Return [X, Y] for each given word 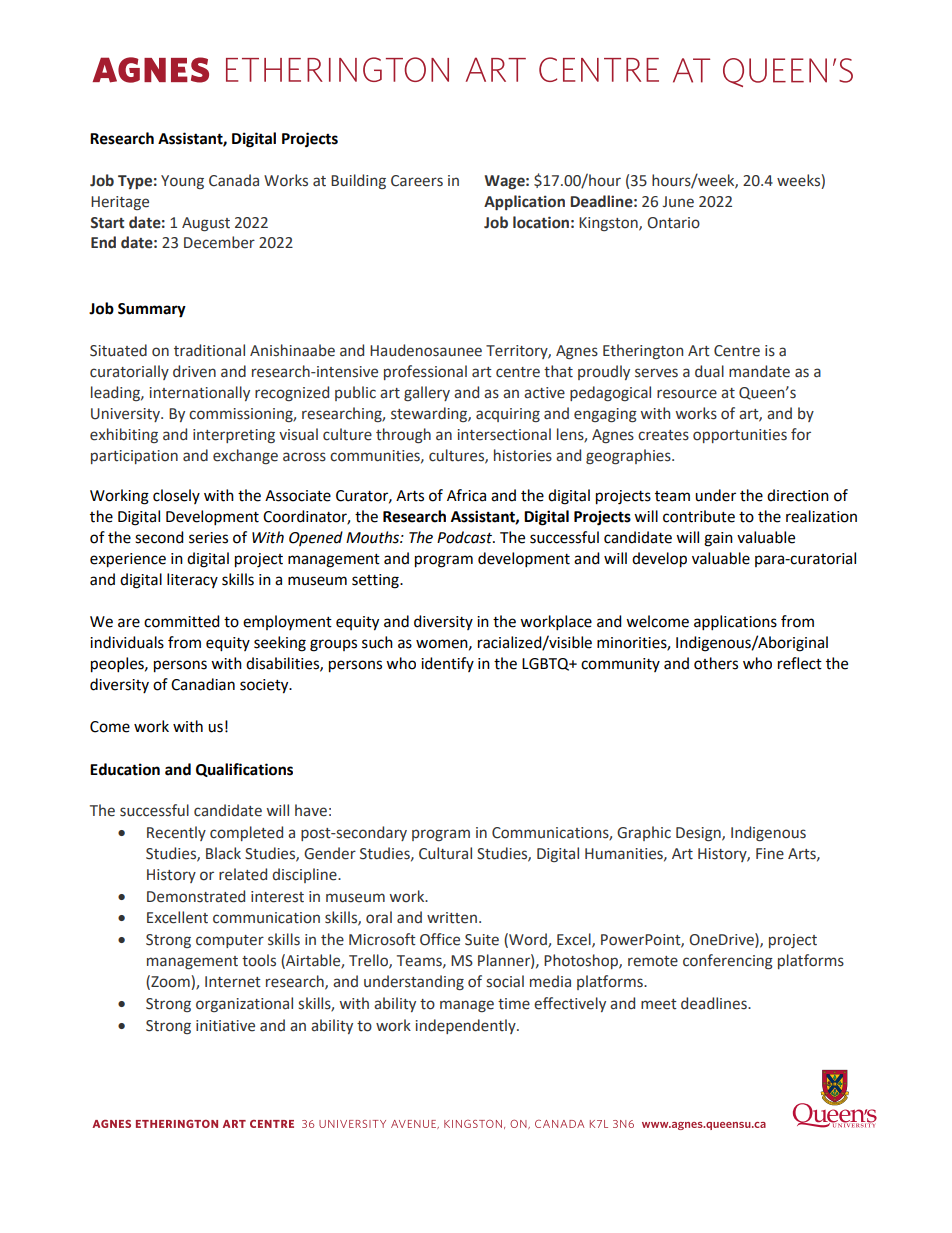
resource [687, 394]
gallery [427, 393]
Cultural [445, 853]
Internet [233, 982]
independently [466, 1026]
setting [376, 581]
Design [699, 834]
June [678, 202]
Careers [417, 181]
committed [182, 621]
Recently [176, 833]
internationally [199, 393]
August [206, 224]
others [716, 663]
